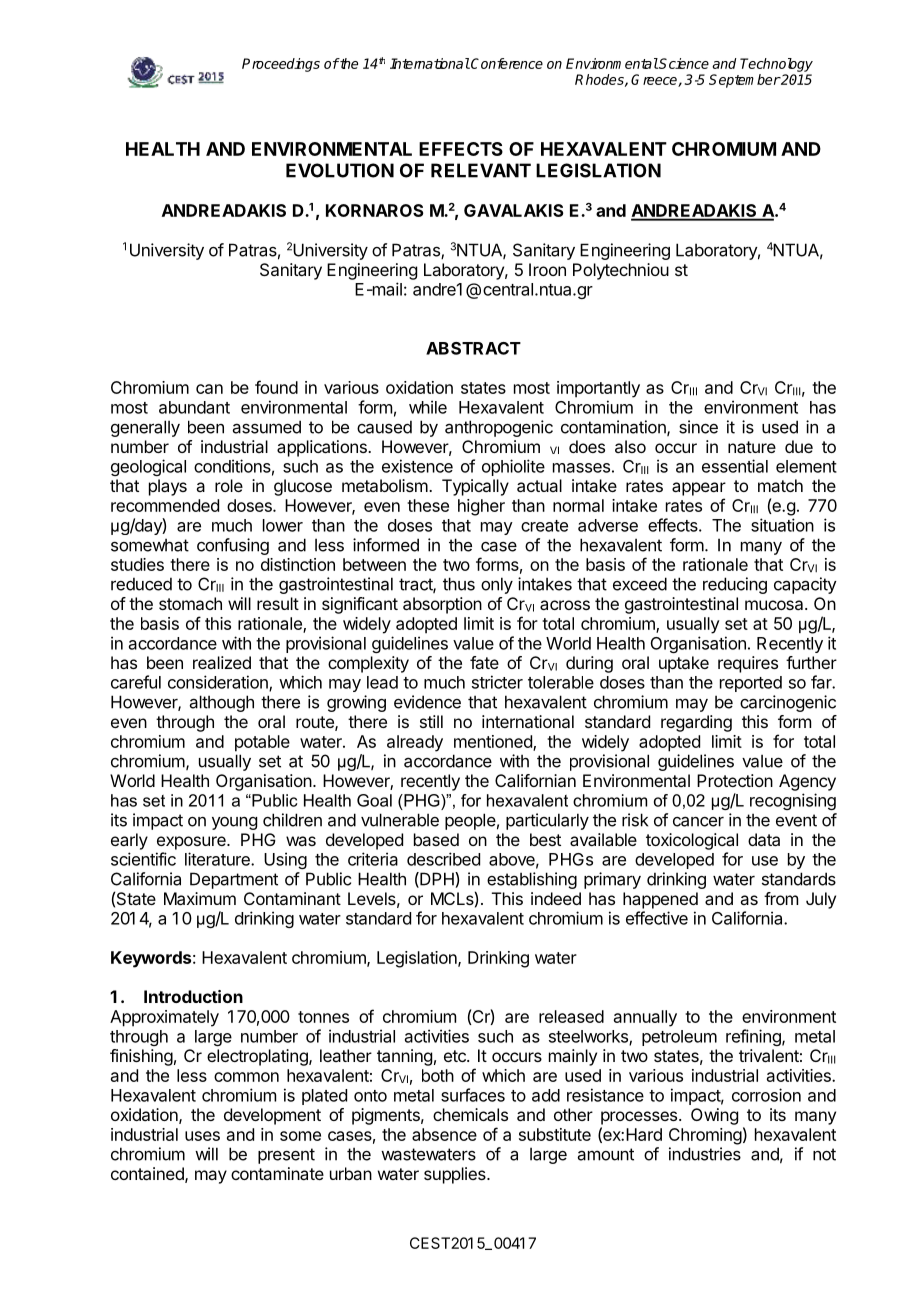 The width and height of the image is (924, 1308). What do you see at coordinates (752, 447) in the image?
I see `nature` at bounding box center [752, 447].
